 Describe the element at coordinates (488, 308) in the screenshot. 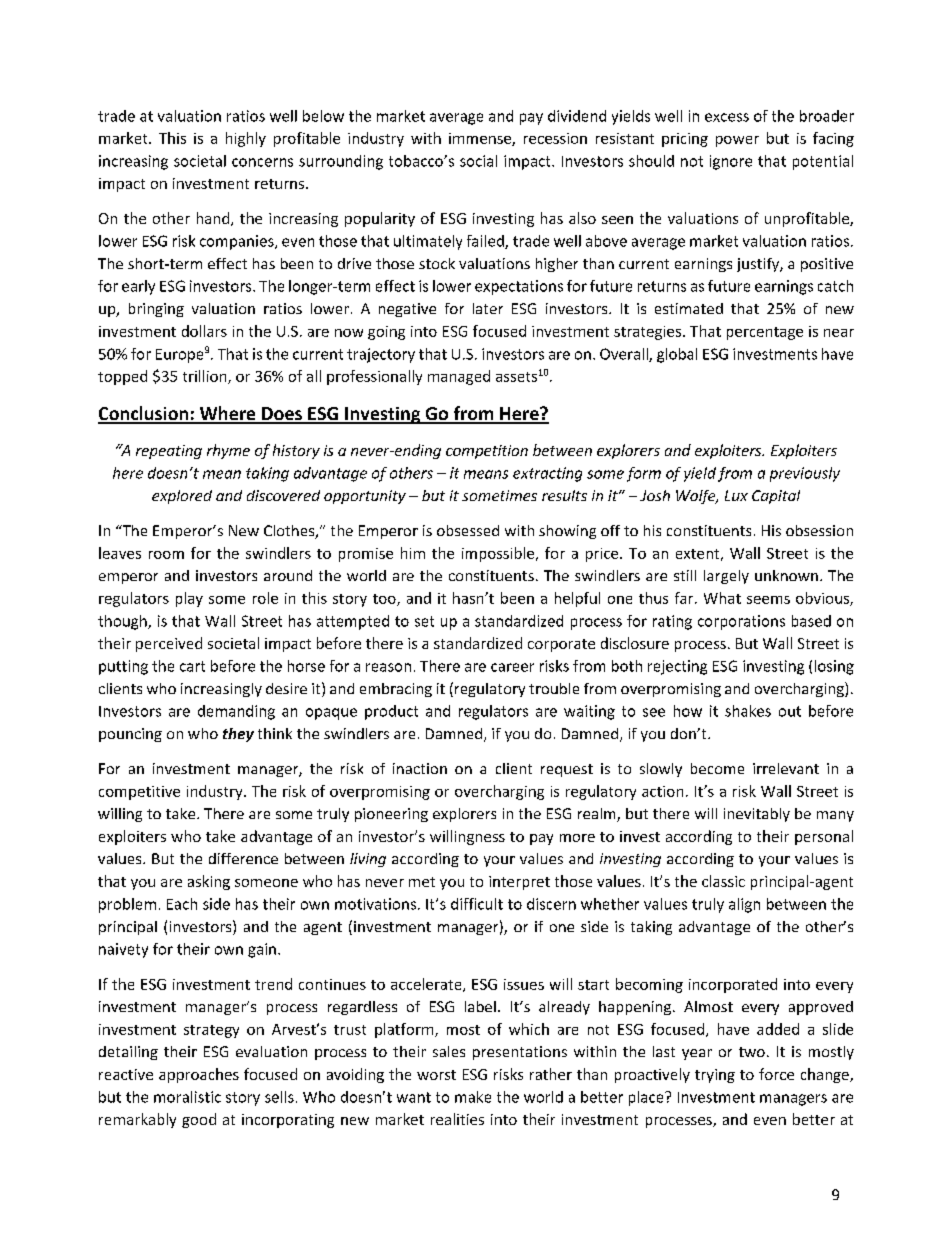

I see `later` at that location.
